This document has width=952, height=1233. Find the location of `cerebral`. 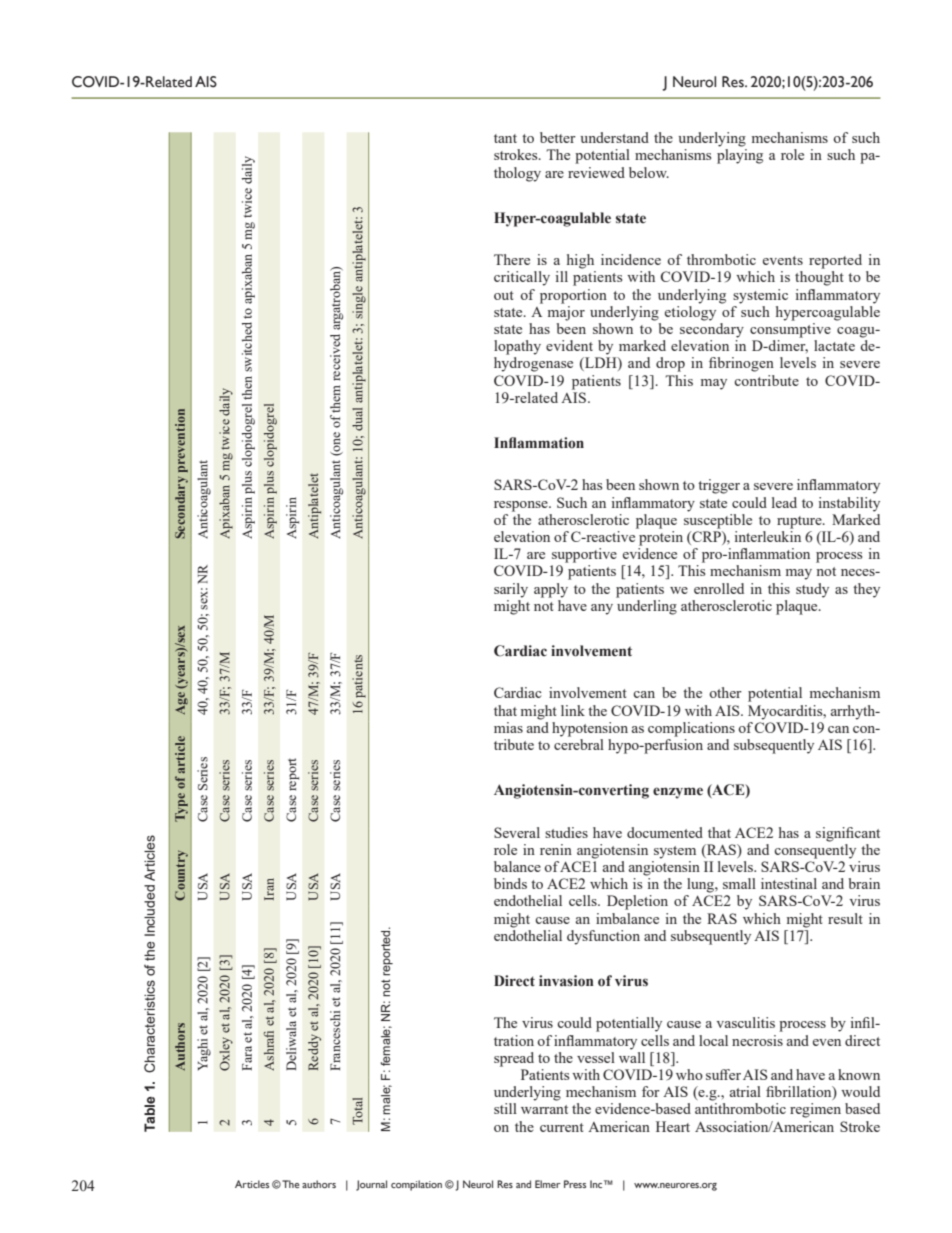

cerebral is located at coordinates (579, 744).
